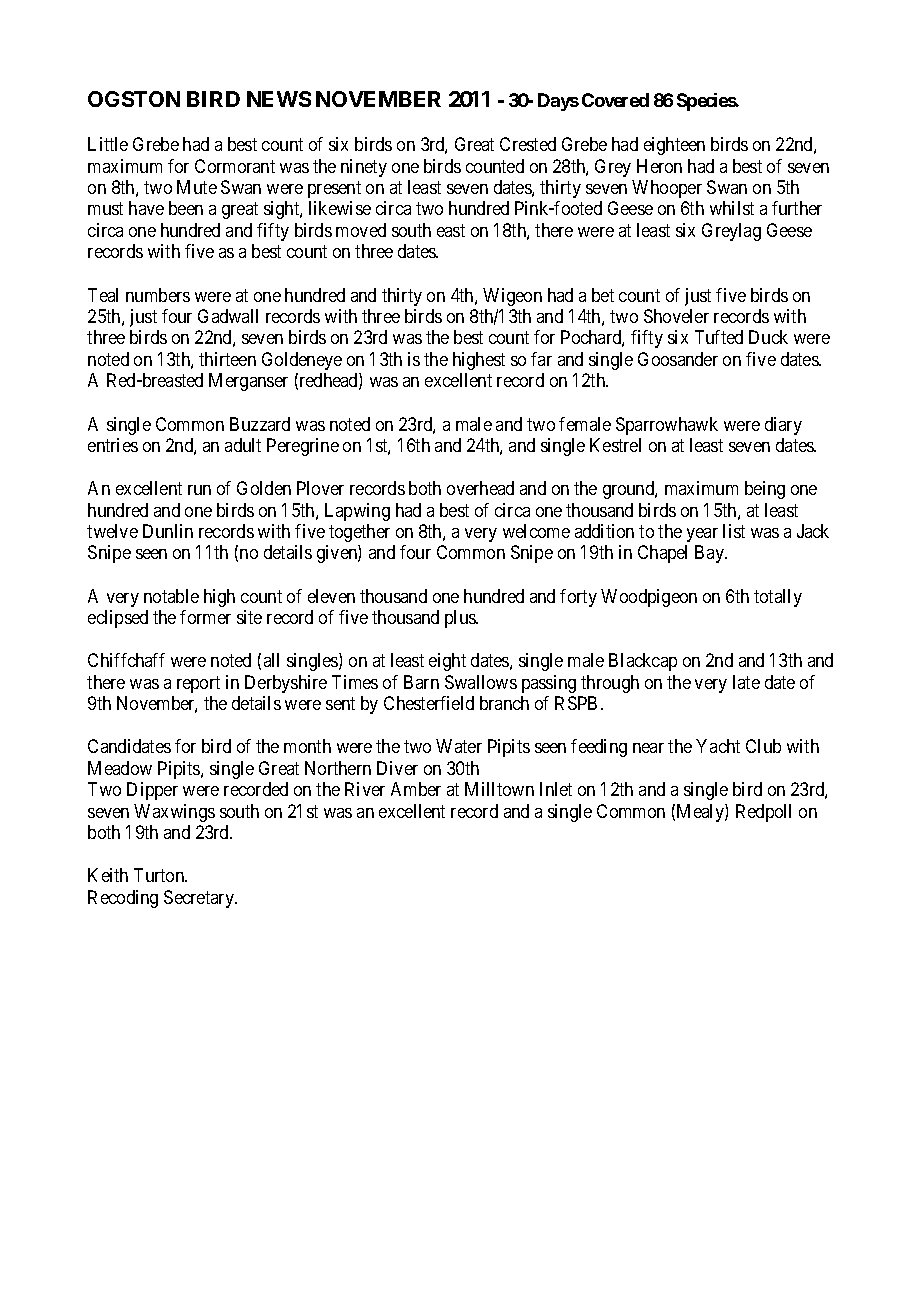 The width and height of the page is (924, 1308). I want to click on late, so click(746, 682).
